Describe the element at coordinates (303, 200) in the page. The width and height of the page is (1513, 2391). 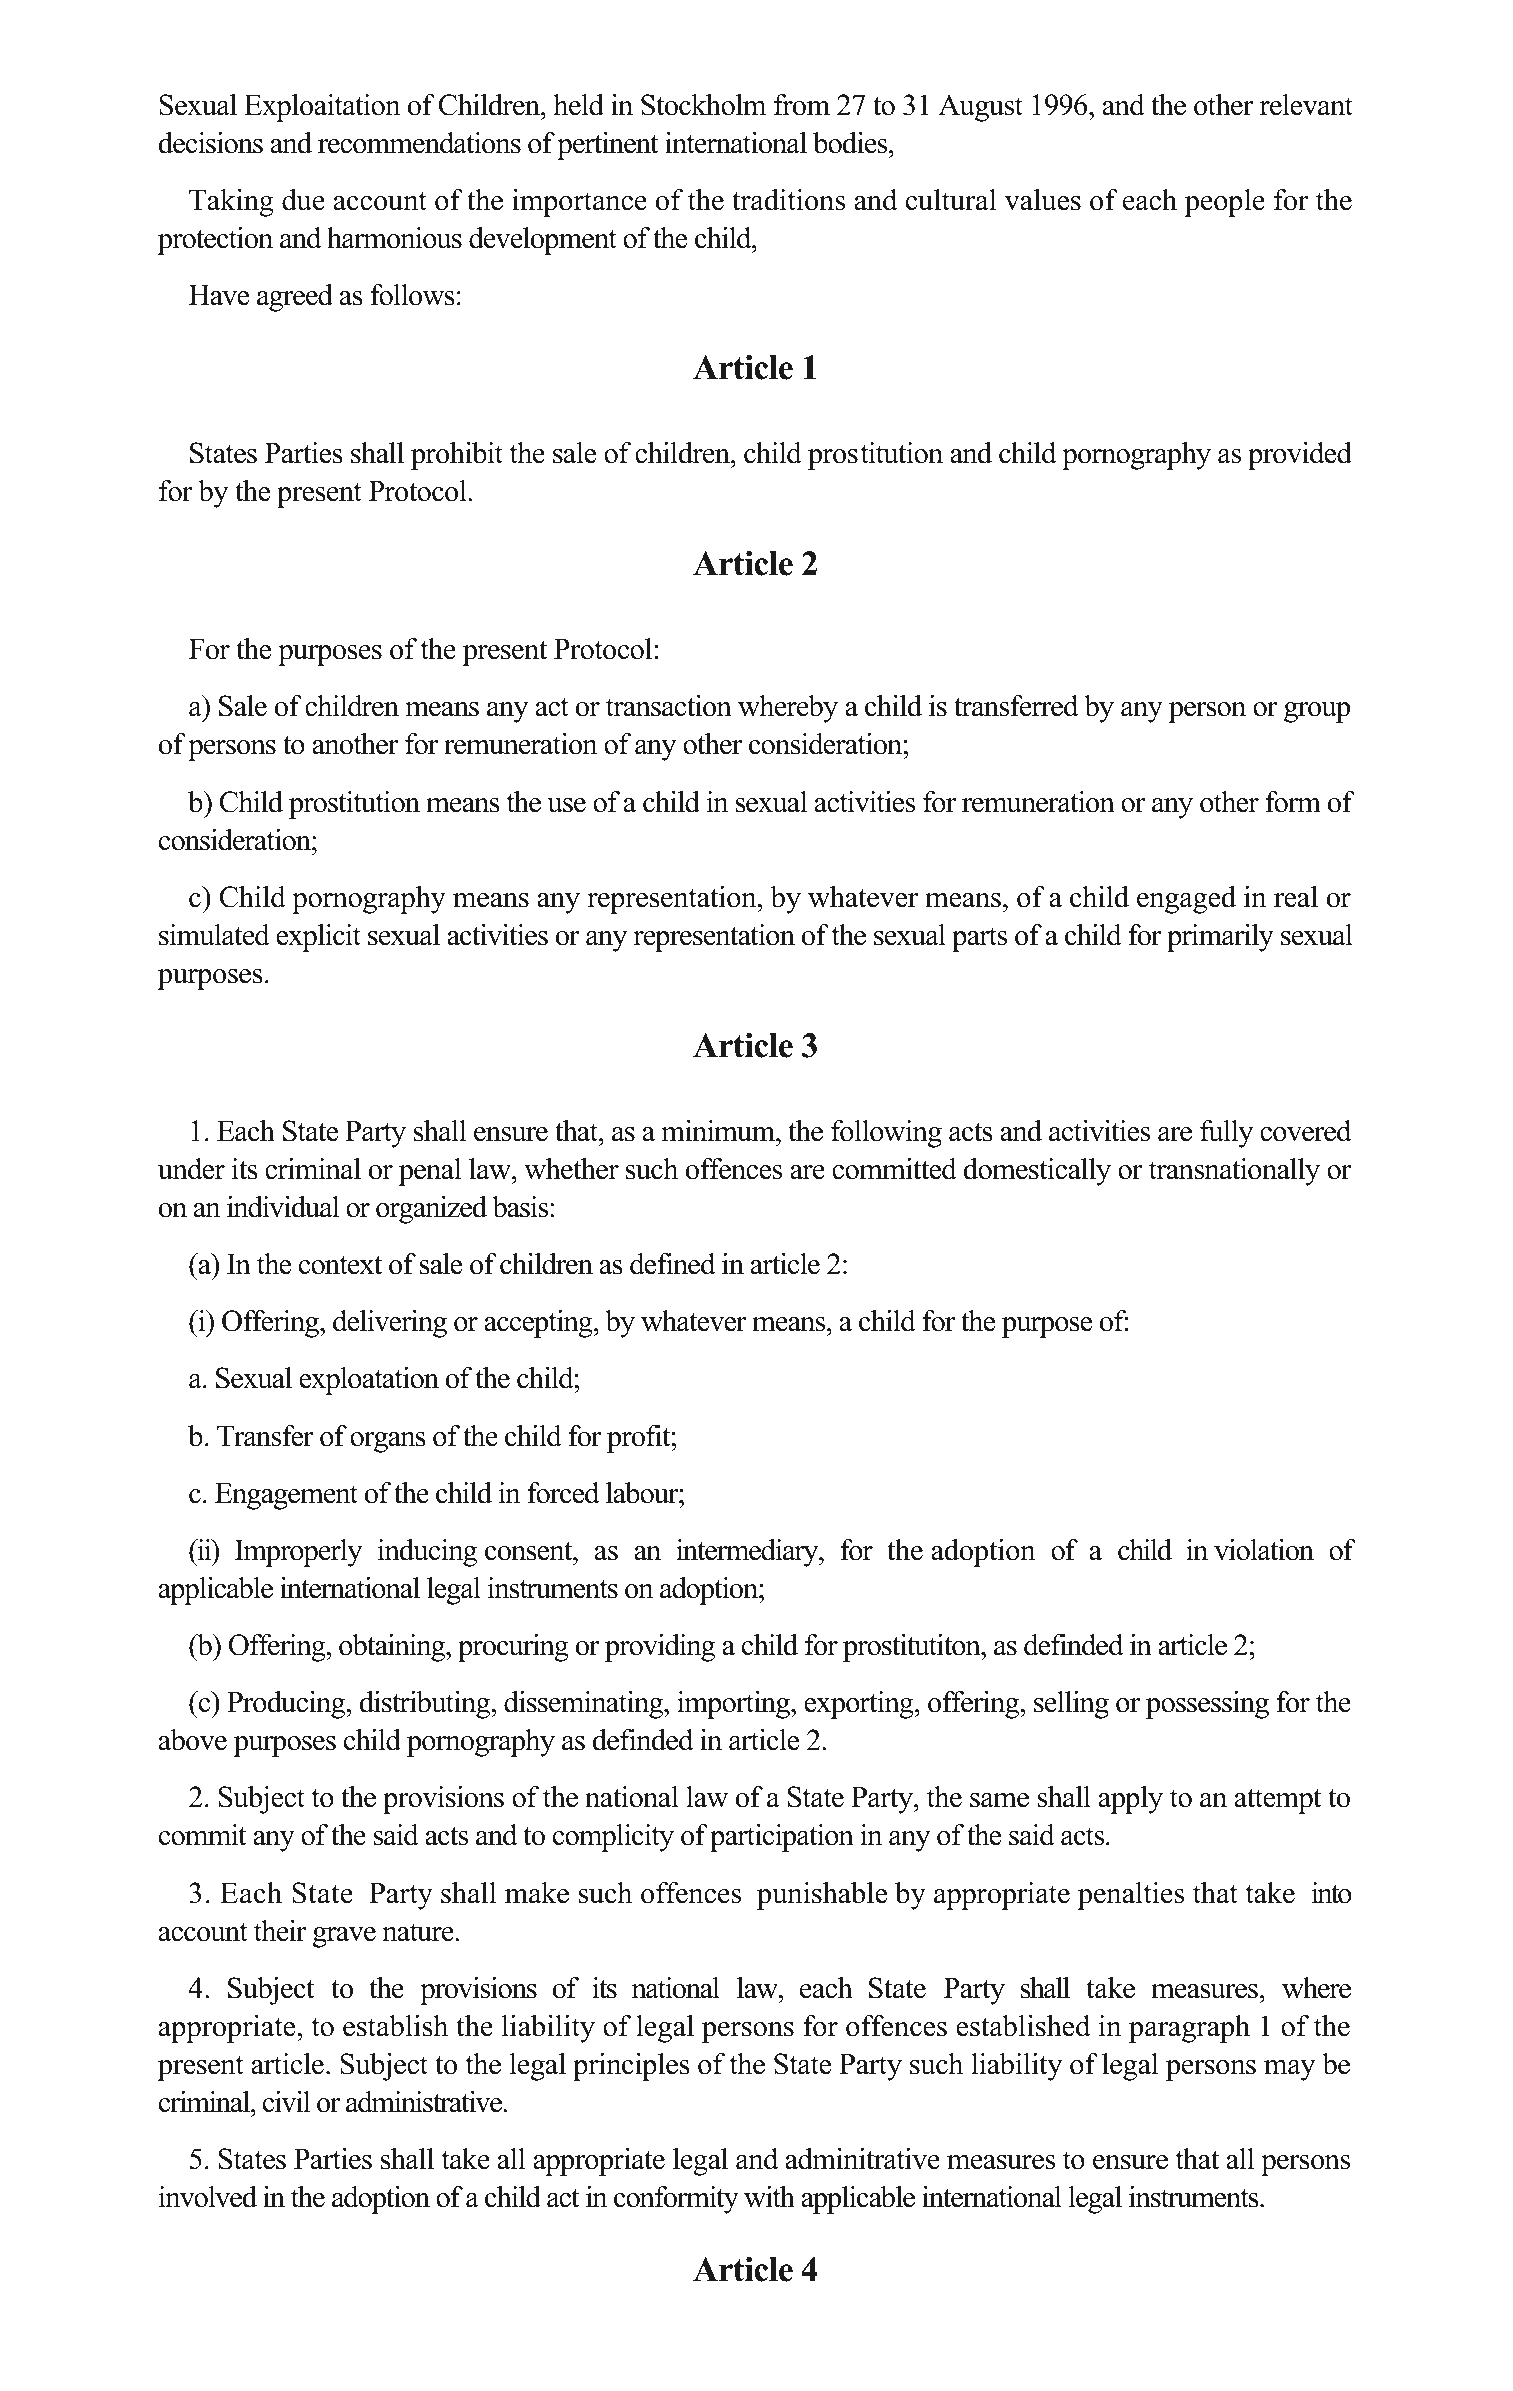
I see `due` at that location.
